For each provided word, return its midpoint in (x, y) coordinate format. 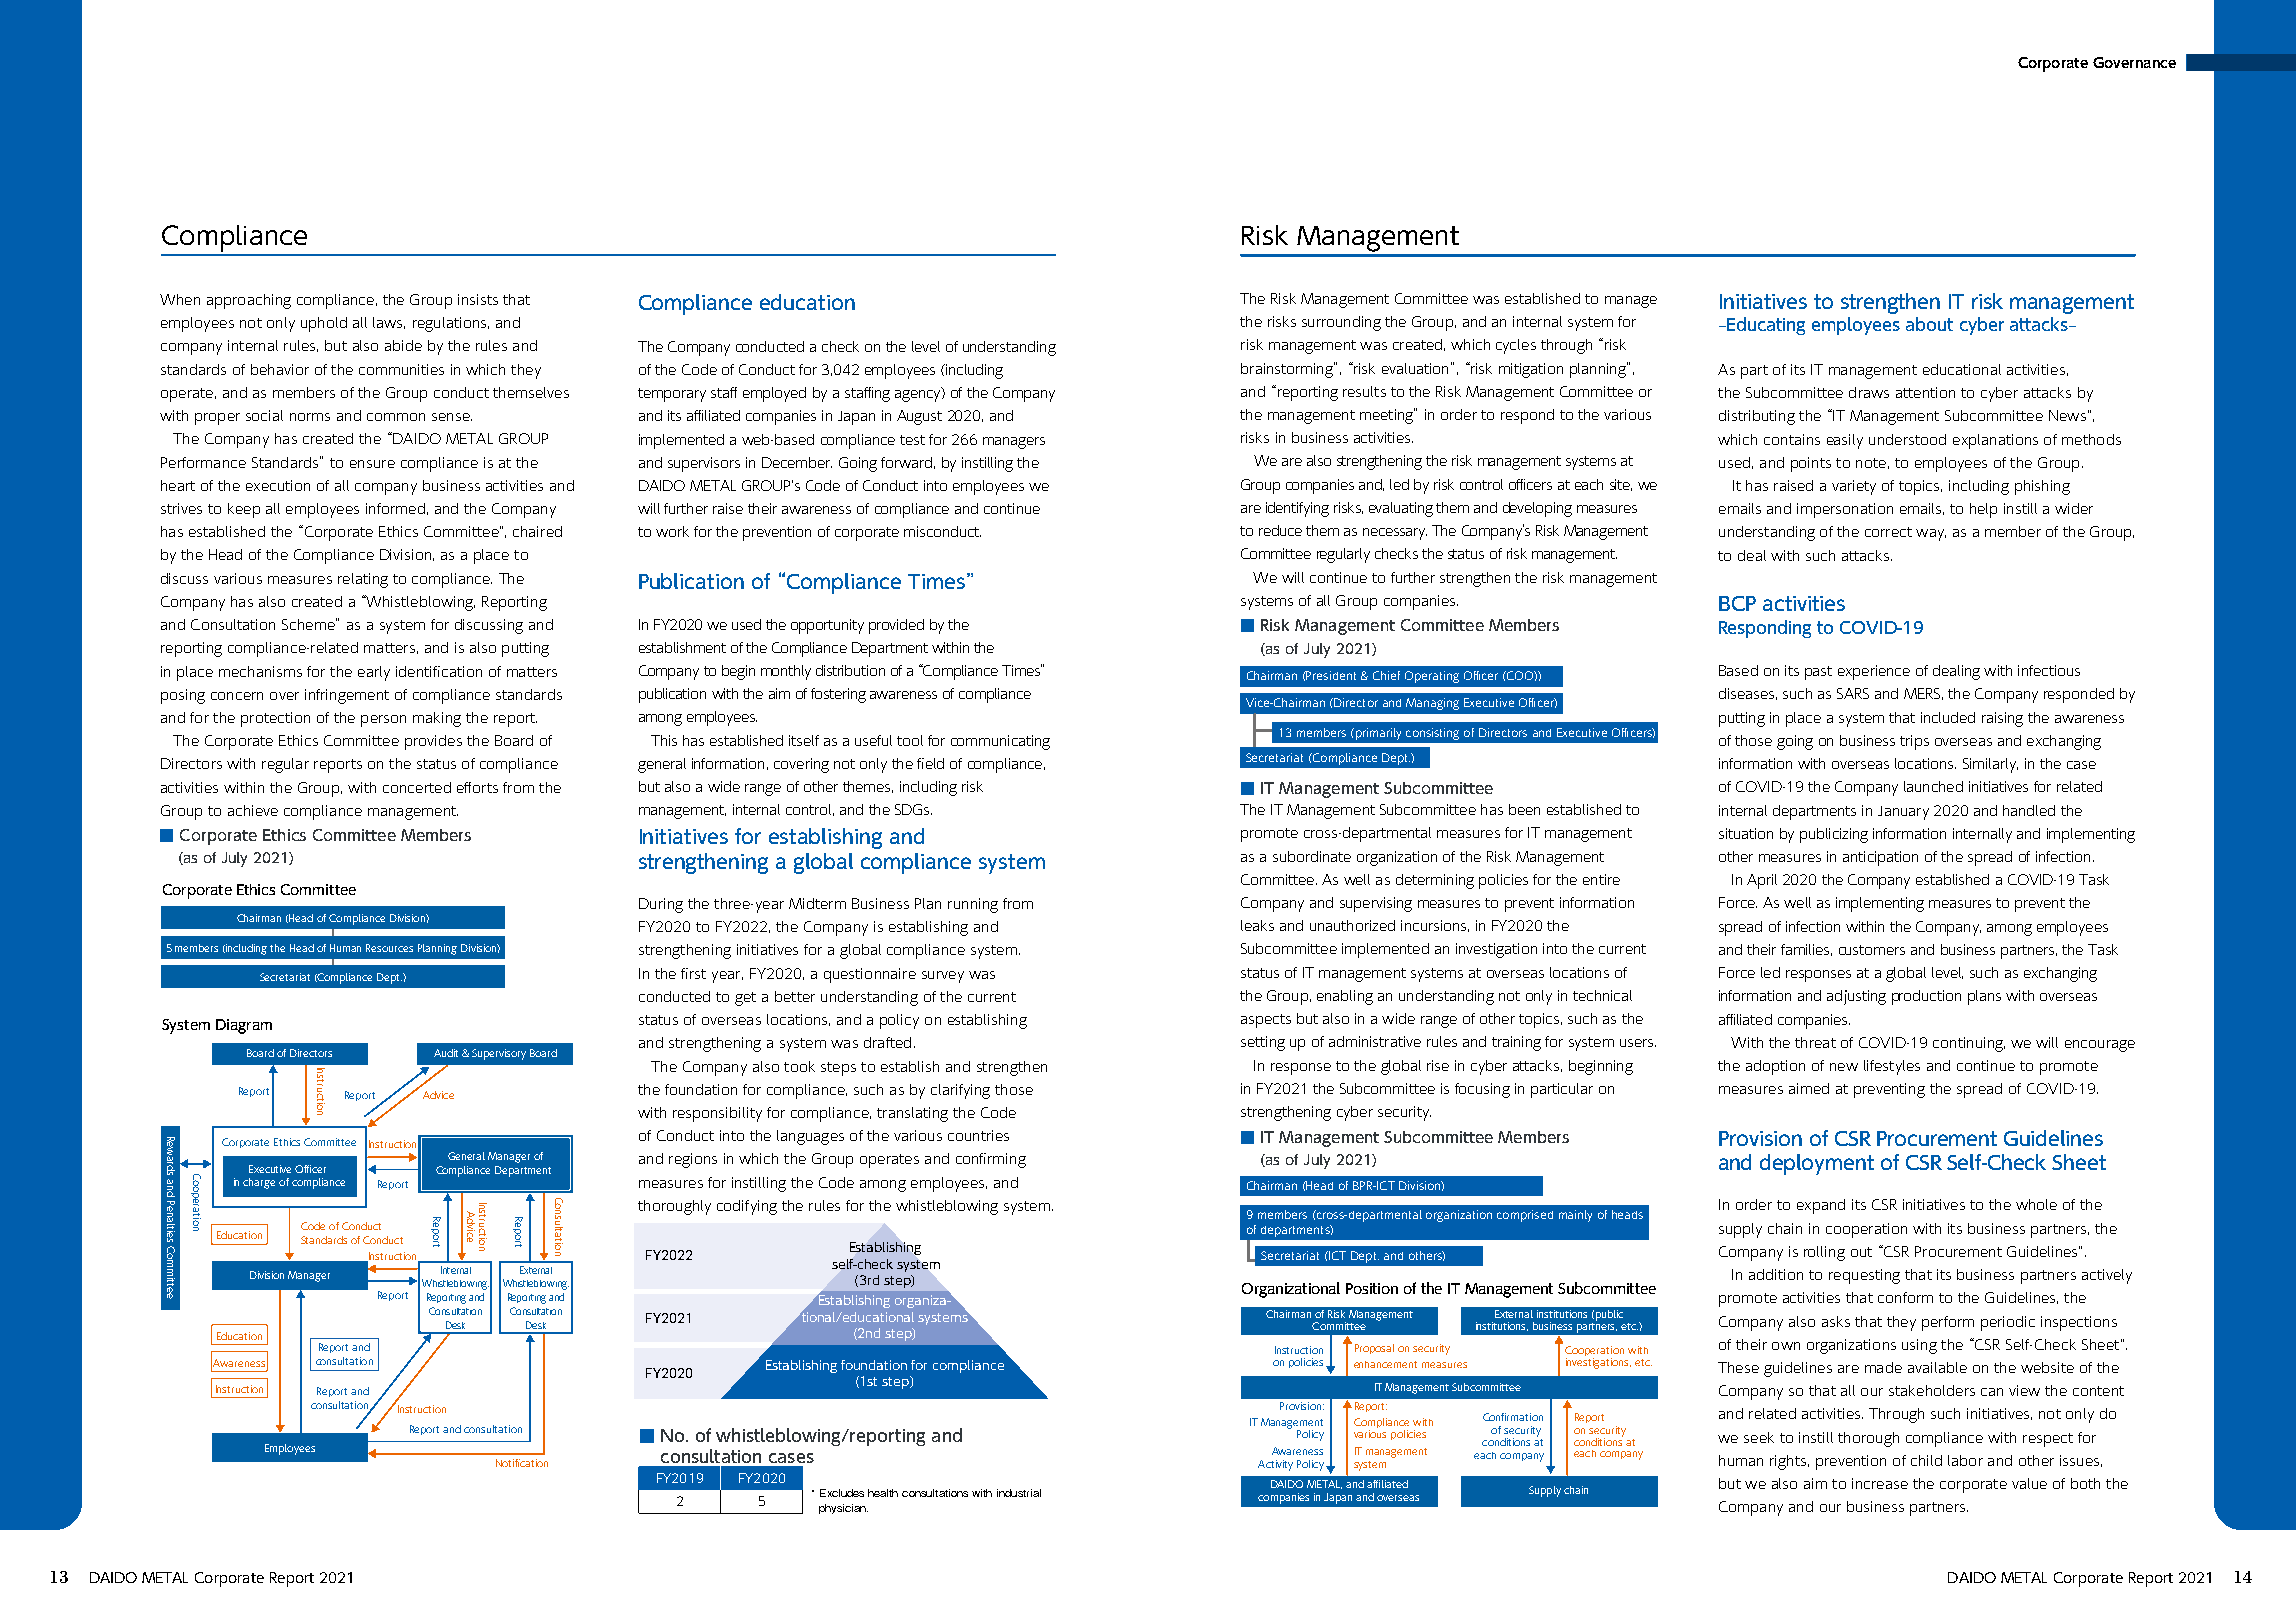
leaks (1257, 925)
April (1762, 881)
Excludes (842, 1493)
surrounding (1341, 323)
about (1929, 324)
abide (403, 345)
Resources (389, 948)
